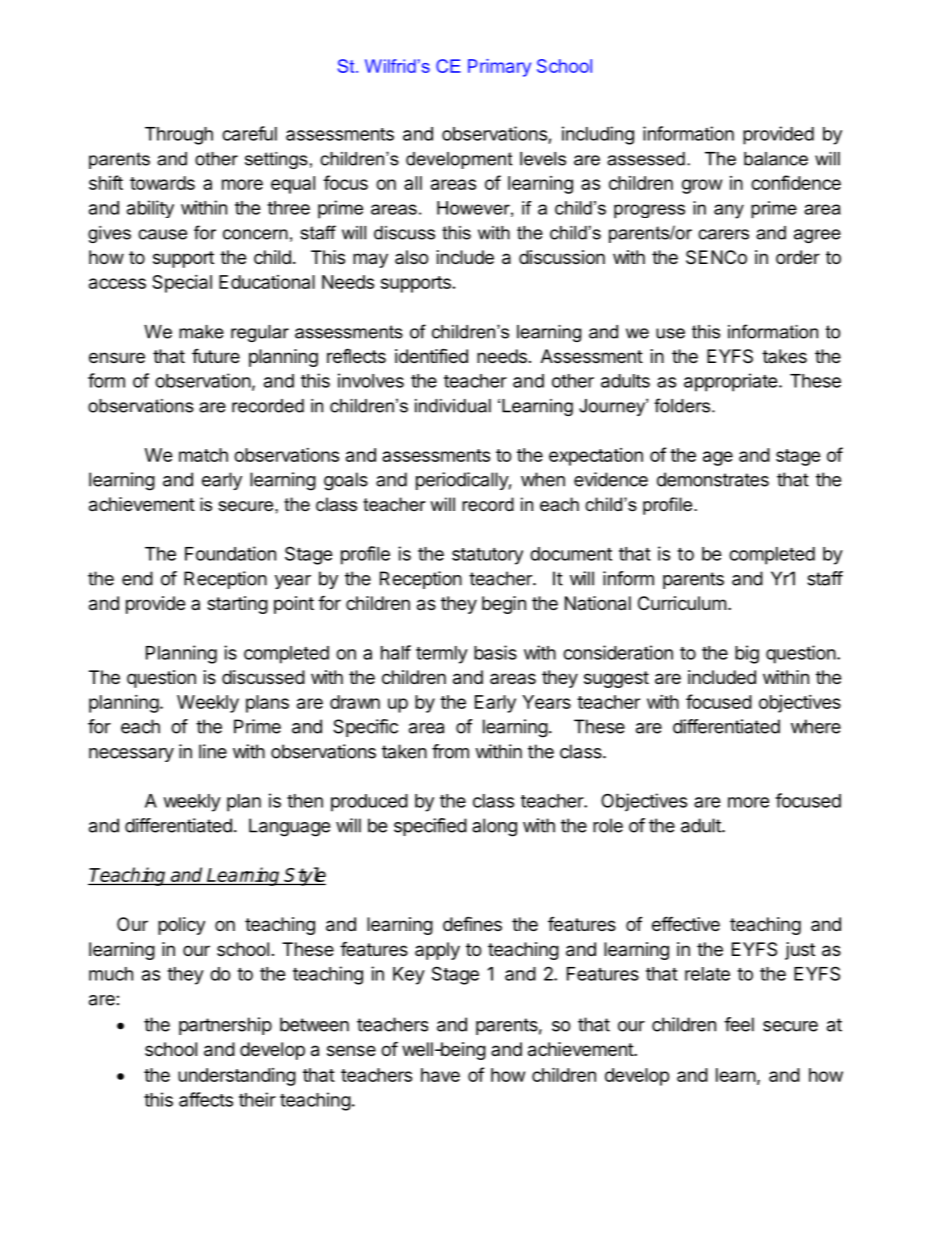 The width and height of the document is (952, 1233). Describe the element at coordinates (816, 726) in the document. I see `where` at that location.
